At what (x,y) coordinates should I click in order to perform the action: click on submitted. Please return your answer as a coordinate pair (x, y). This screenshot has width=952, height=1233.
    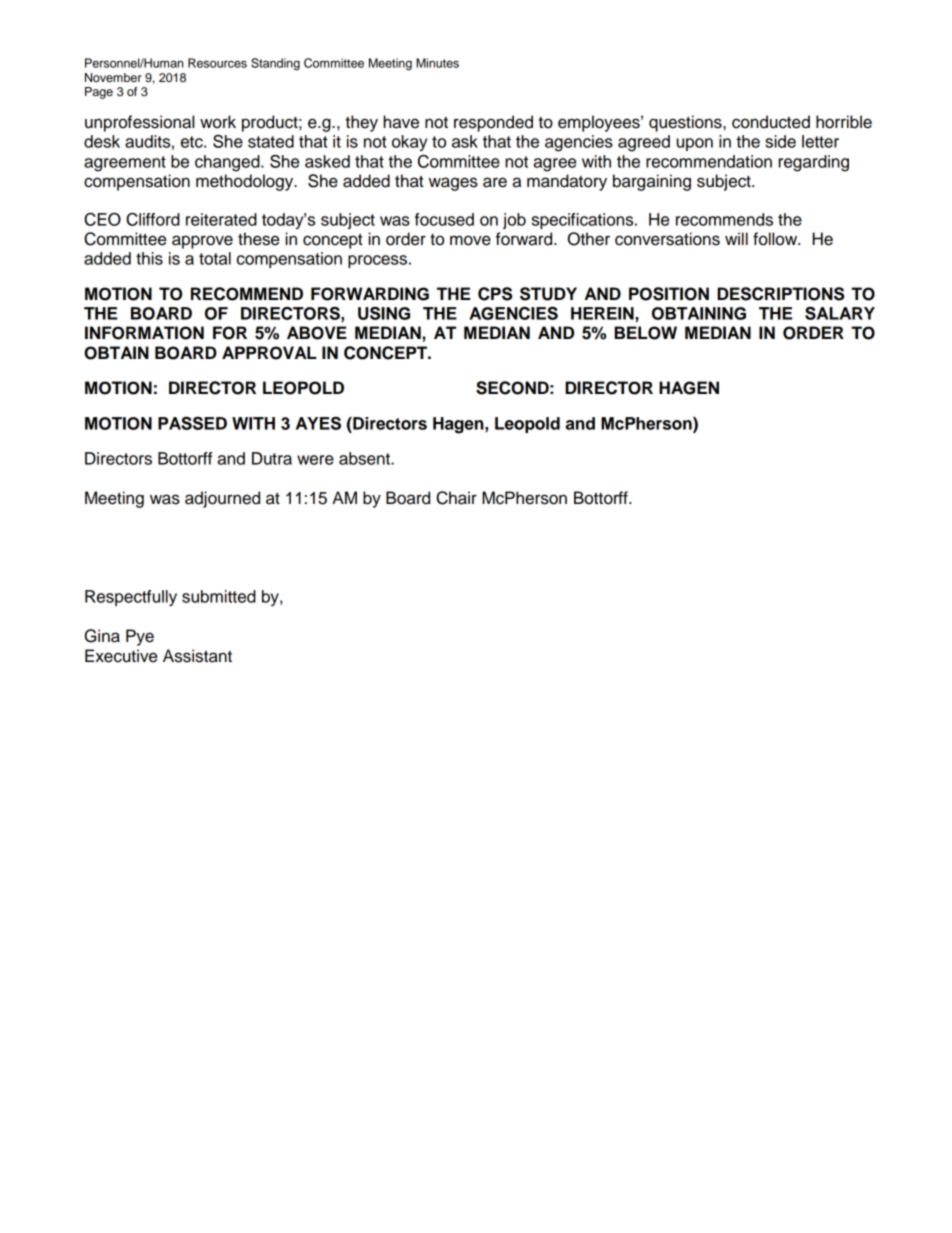
    Looking at the image, I should click on (219, 596).
